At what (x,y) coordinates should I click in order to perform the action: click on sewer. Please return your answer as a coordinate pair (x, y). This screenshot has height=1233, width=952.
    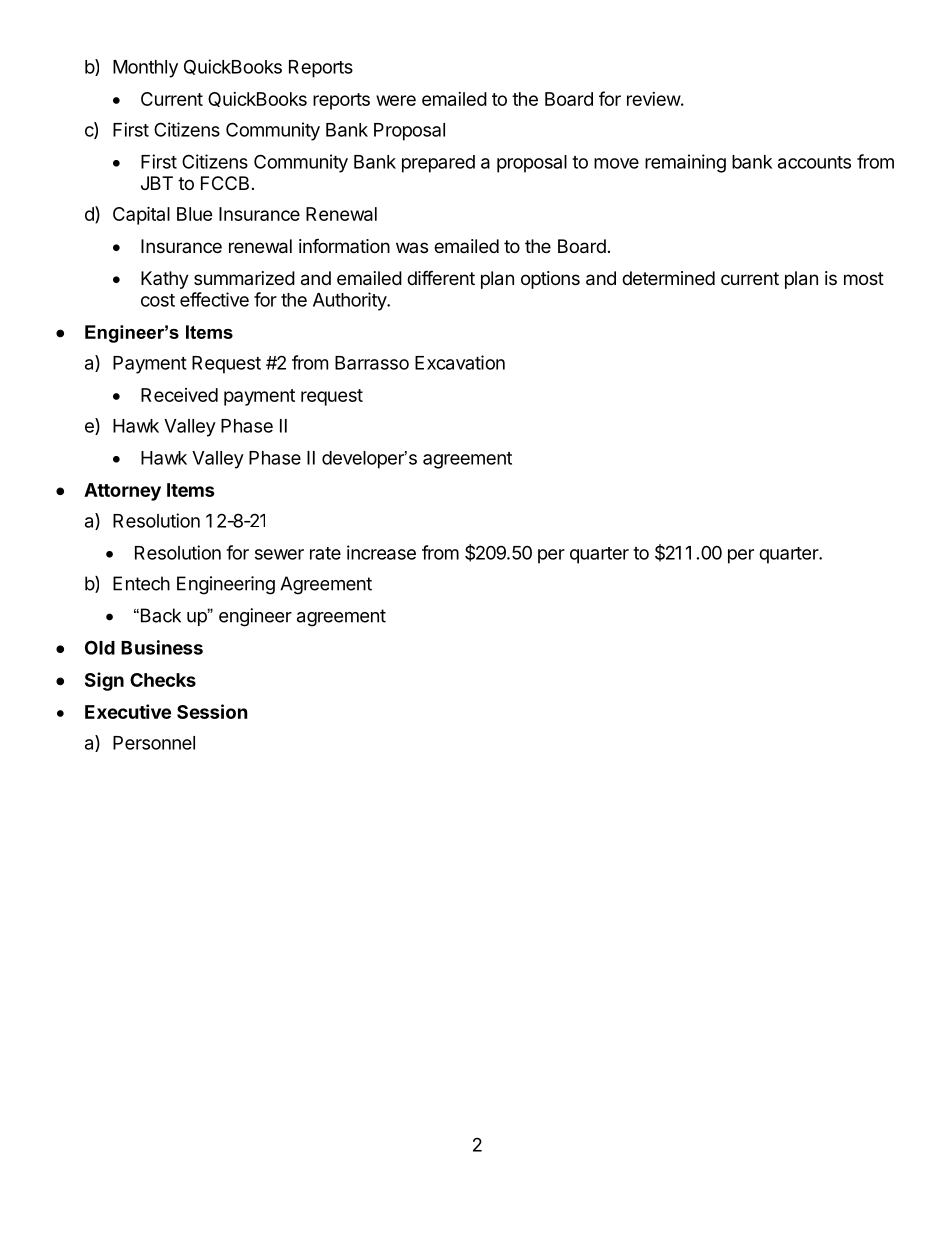
    Looking at the image, I should click on (279, 554).
